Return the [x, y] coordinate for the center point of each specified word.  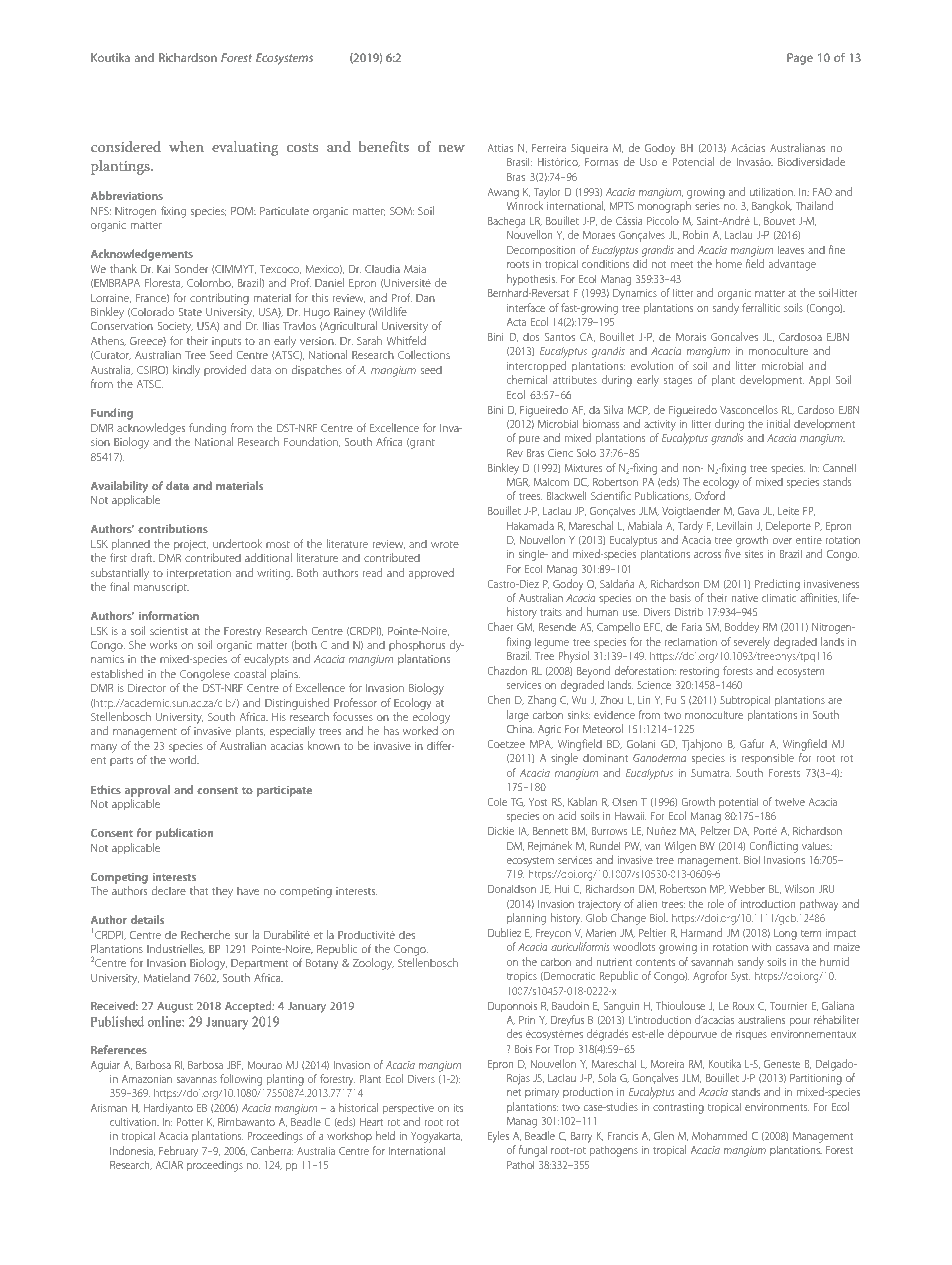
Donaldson [512, 889]
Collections [424, 354]
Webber [747, 888]
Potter [190, 1122]
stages [678, 382]
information [169, 615]
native [745, 598]
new [452, 148]
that [199, 890]
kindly [186, 371]
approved [431, 573]
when [186, 146]
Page [800, 59]
